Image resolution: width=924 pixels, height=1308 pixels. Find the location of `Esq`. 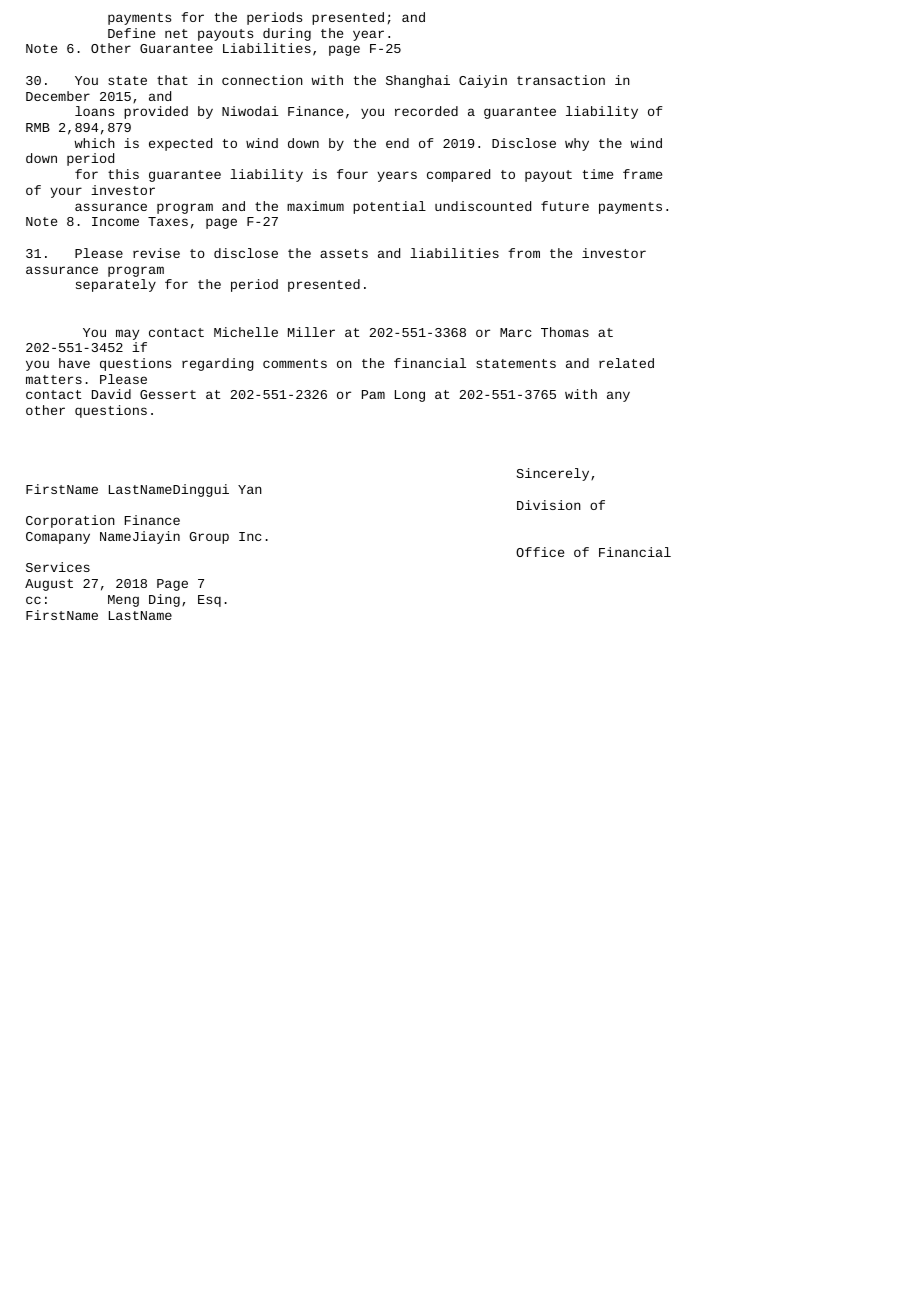

Esq is located at coordinates (209, 601).
